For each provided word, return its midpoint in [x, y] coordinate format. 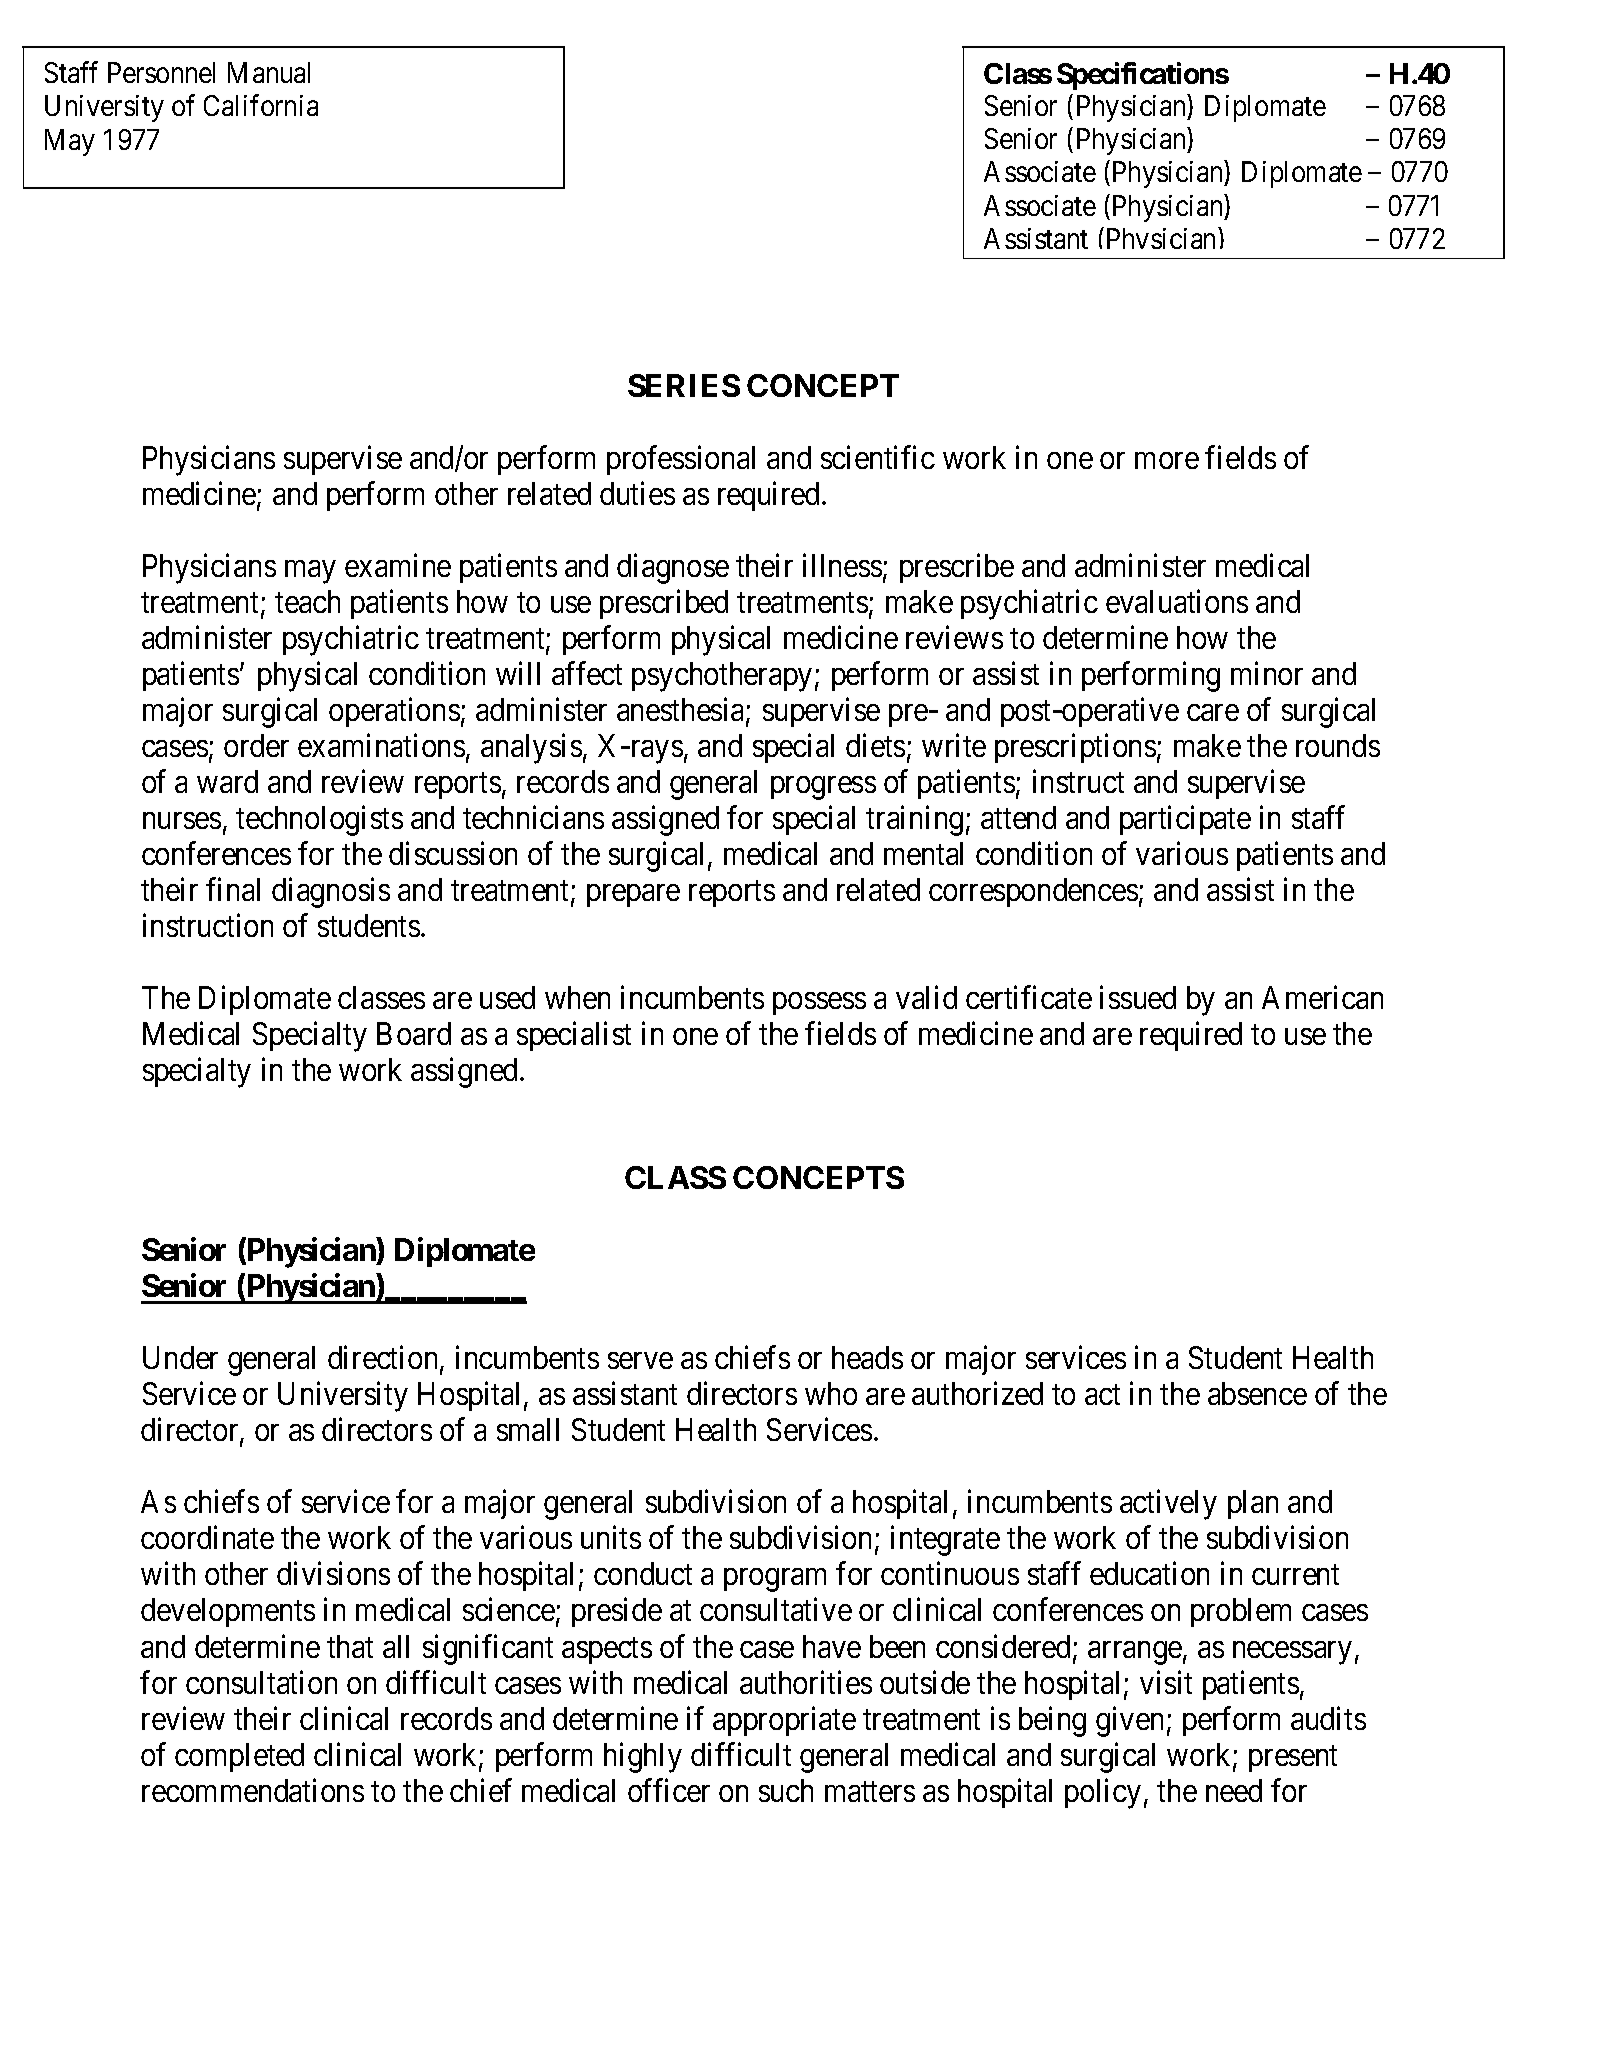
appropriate [784, 1721]
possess [819, 1004]
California [261, 105]
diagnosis [331, 893]
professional [681, 460]
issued [1138, 997]
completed [239, 1757]
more [1167, 460]
